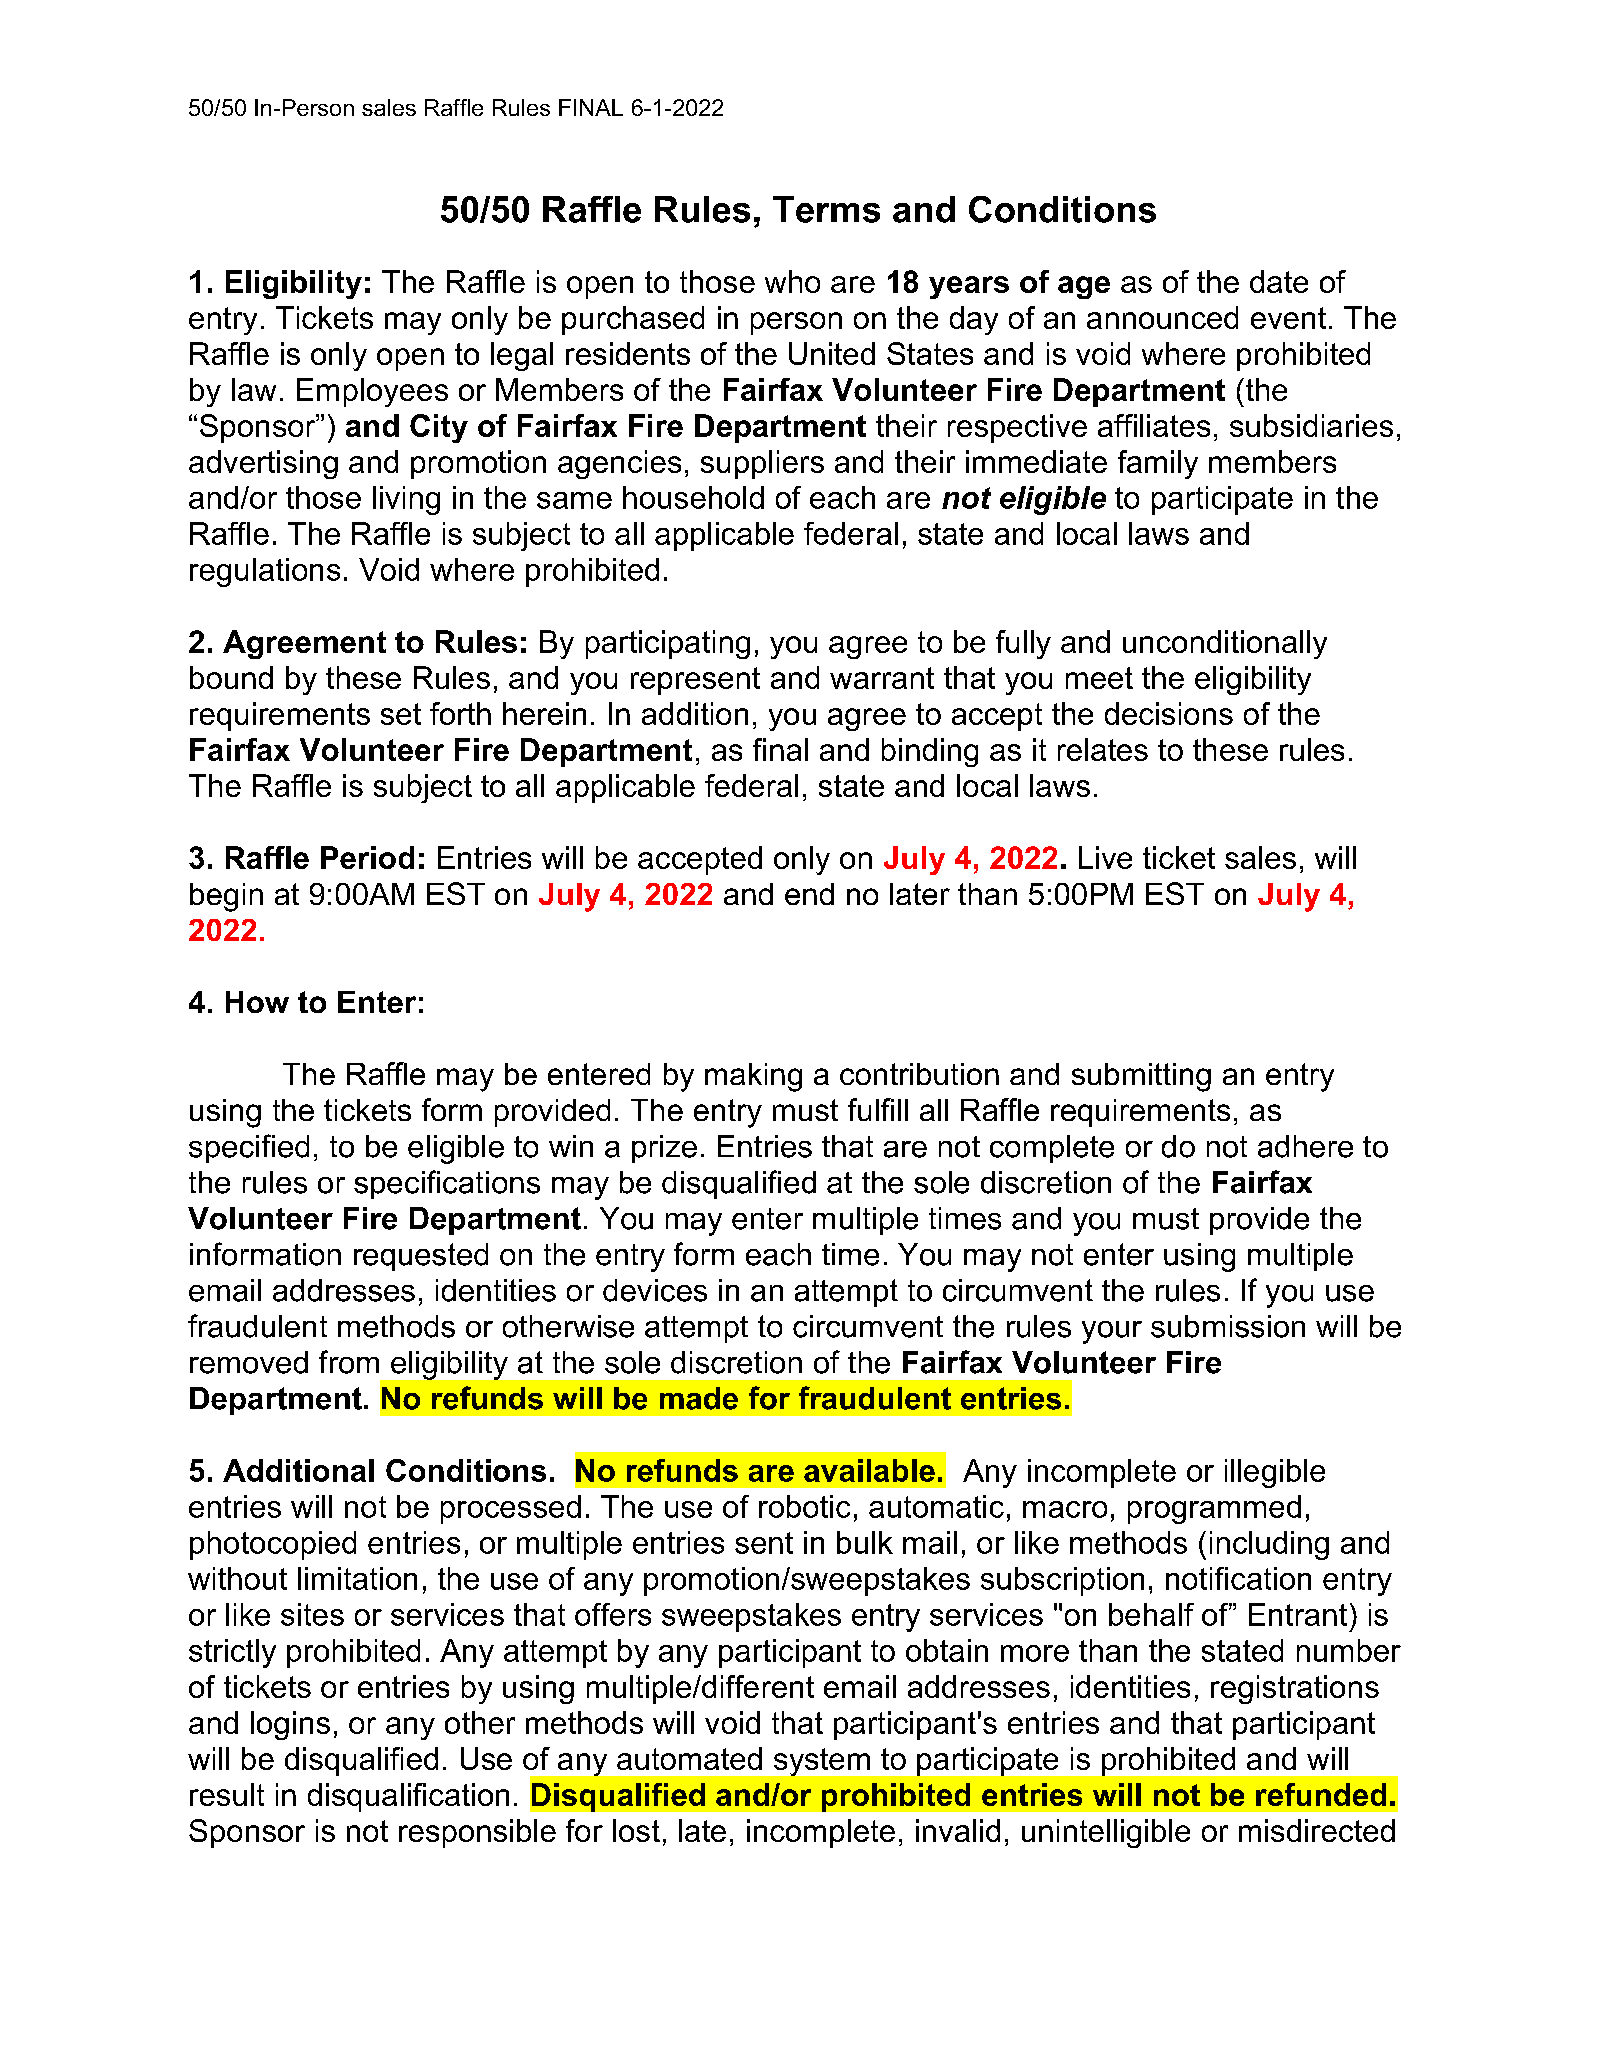 Image resolution: width=1598 pixels, height=2068 pixels. What do you see at coordinates (753, 1077) in the document?
I see `making` at bounding box center [753, 1077].
